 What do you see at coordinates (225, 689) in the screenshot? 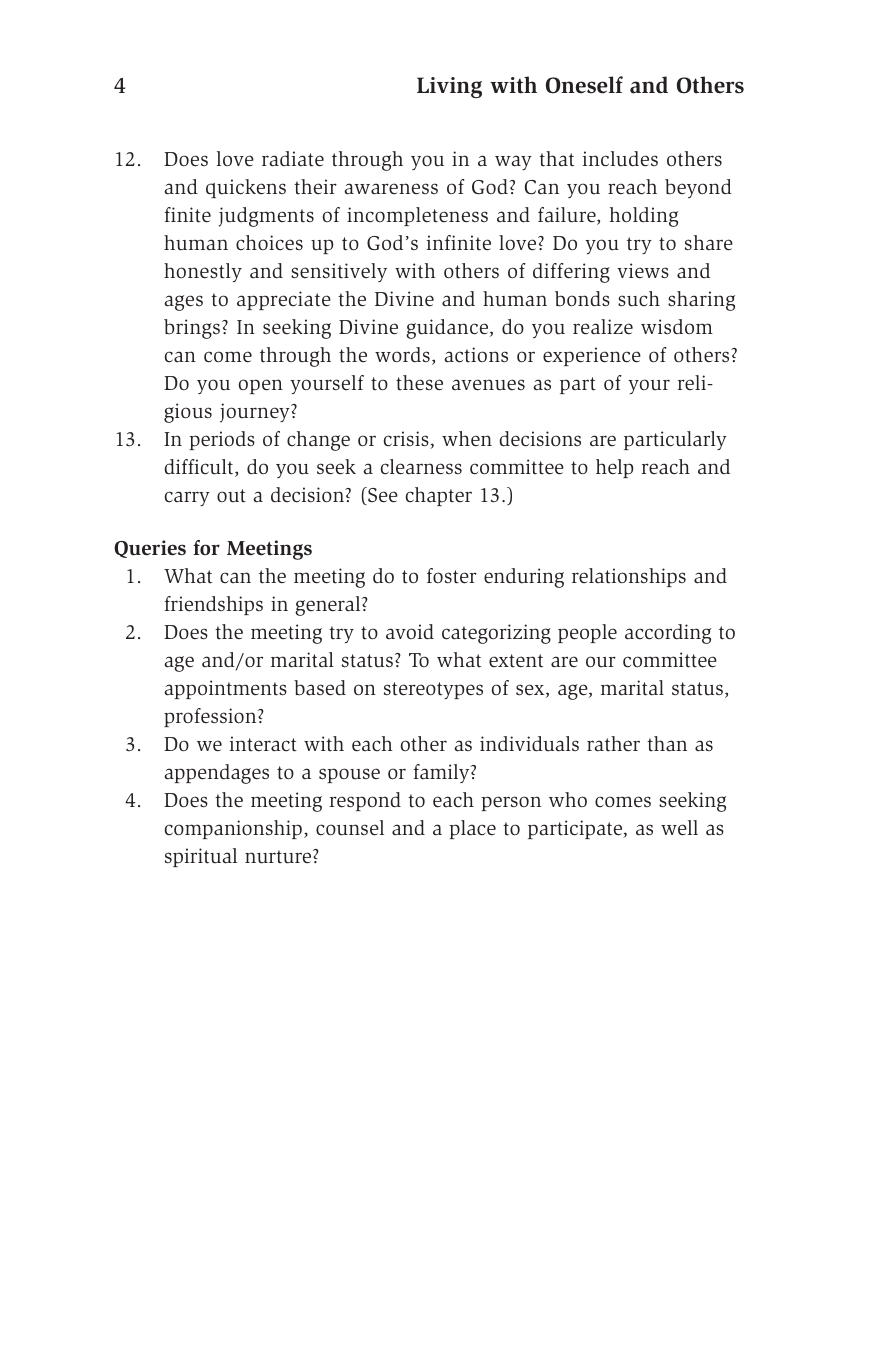
I see `appointments` at bounding box center [225, 689].
